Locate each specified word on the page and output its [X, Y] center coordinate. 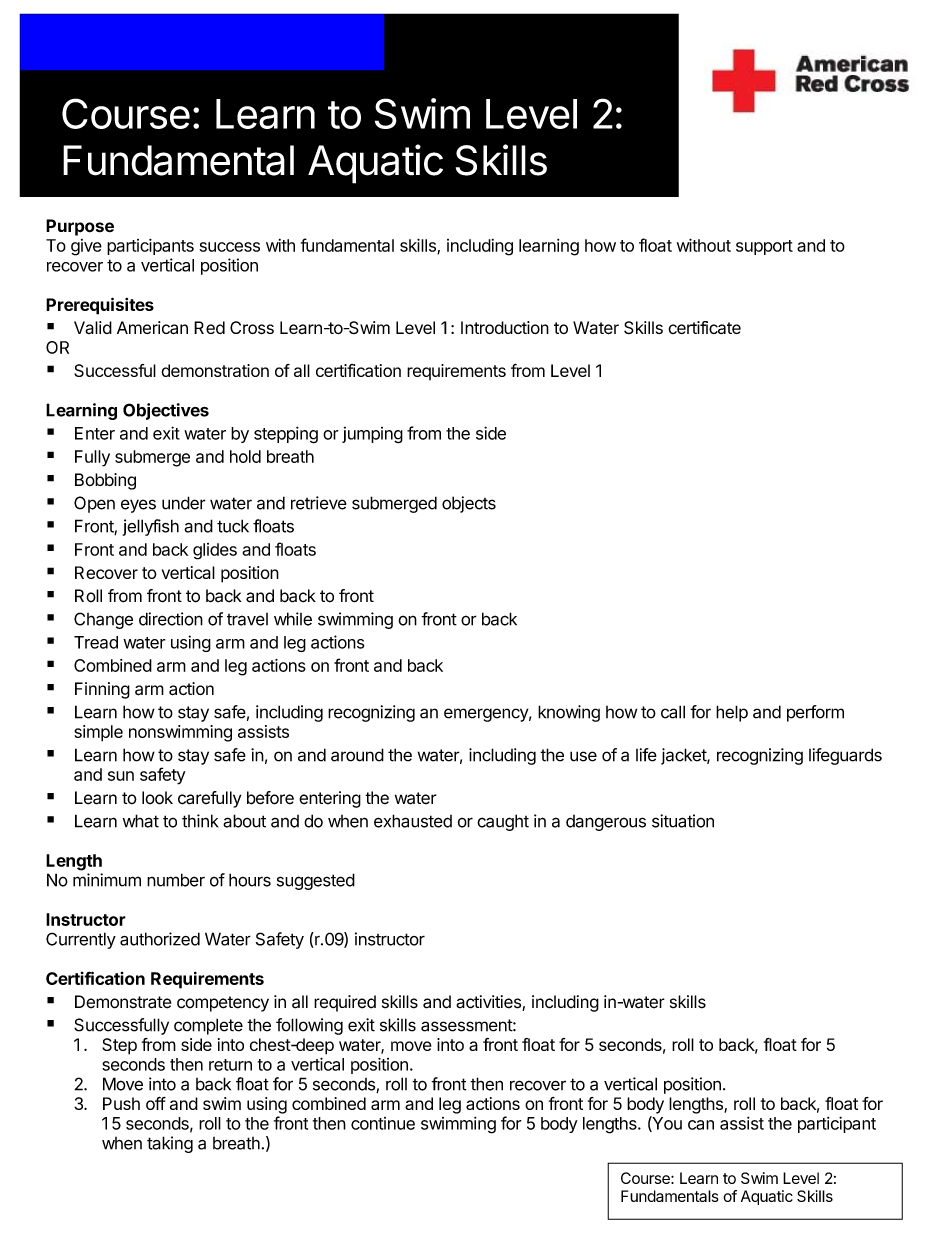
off [156, 1103]
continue [383, 1123]
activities [489, 1003]
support [764, 247]
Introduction [505, 327]
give [86, 247]
